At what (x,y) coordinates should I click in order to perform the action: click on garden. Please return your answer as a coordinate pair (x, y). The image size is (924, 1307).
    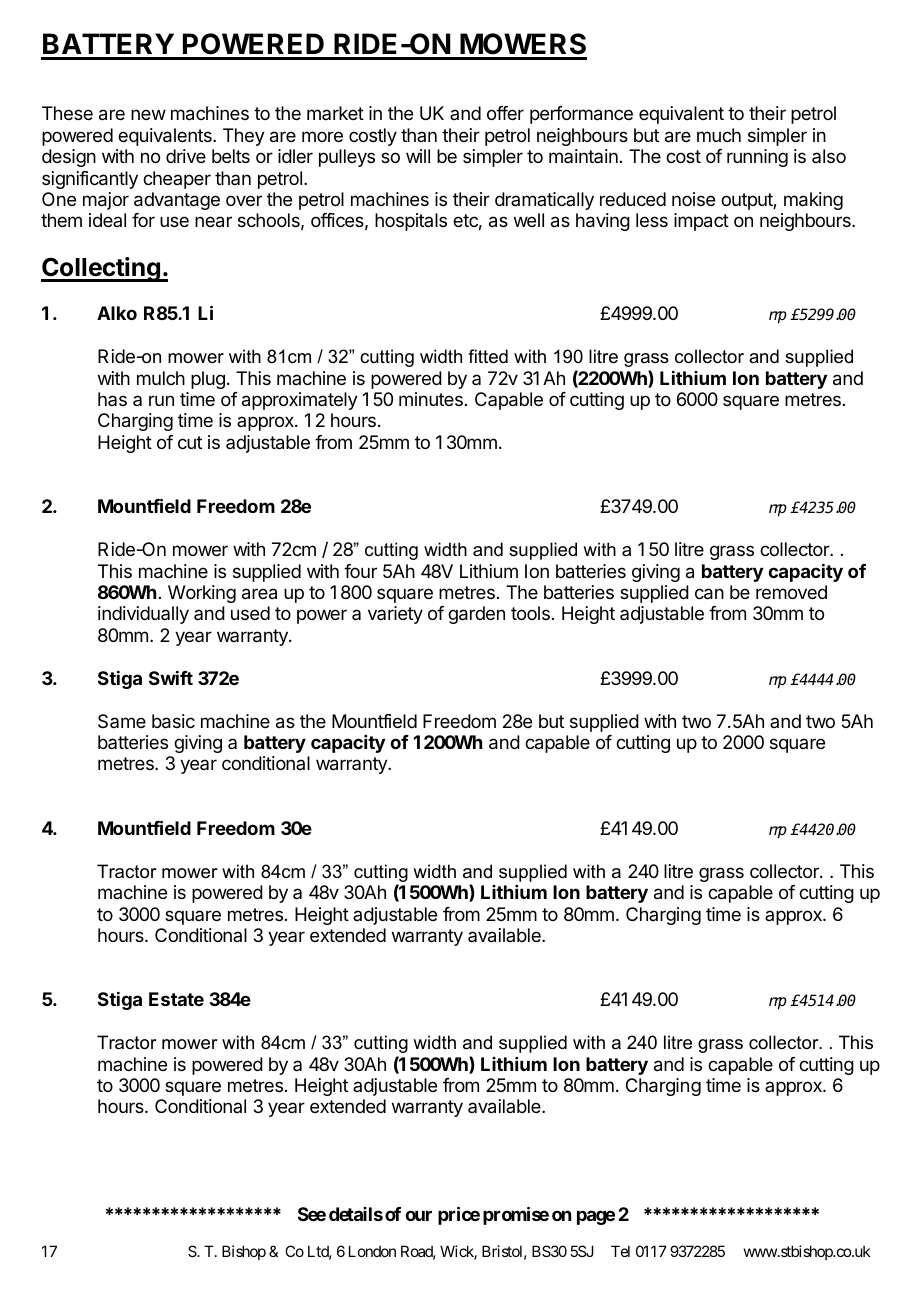
    Looking at the image, I should click on (476, 615).
